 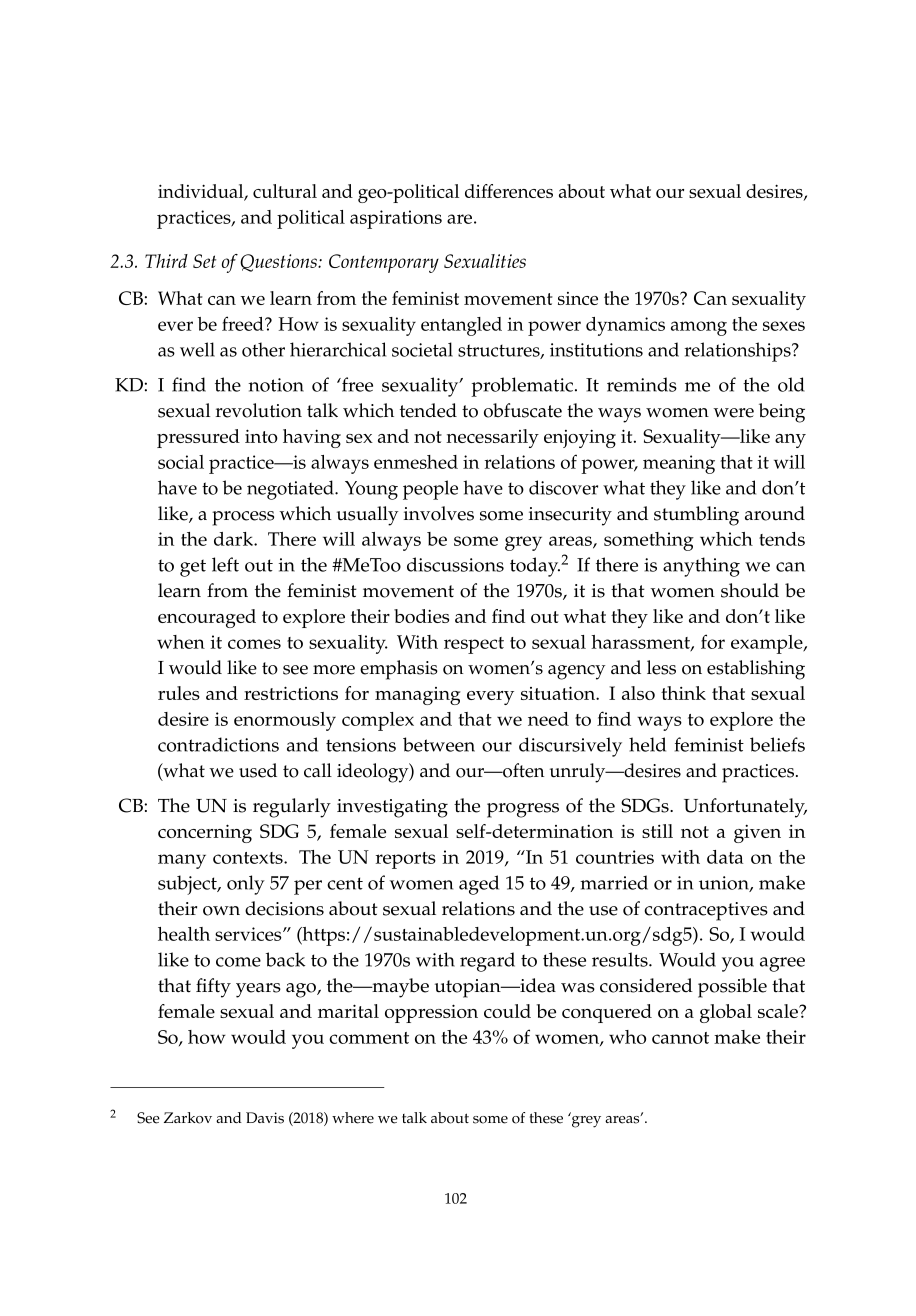 What do you see at coordinates (733, 413) in the screenshot?
I see `were` at bounding box center [733, 413].
